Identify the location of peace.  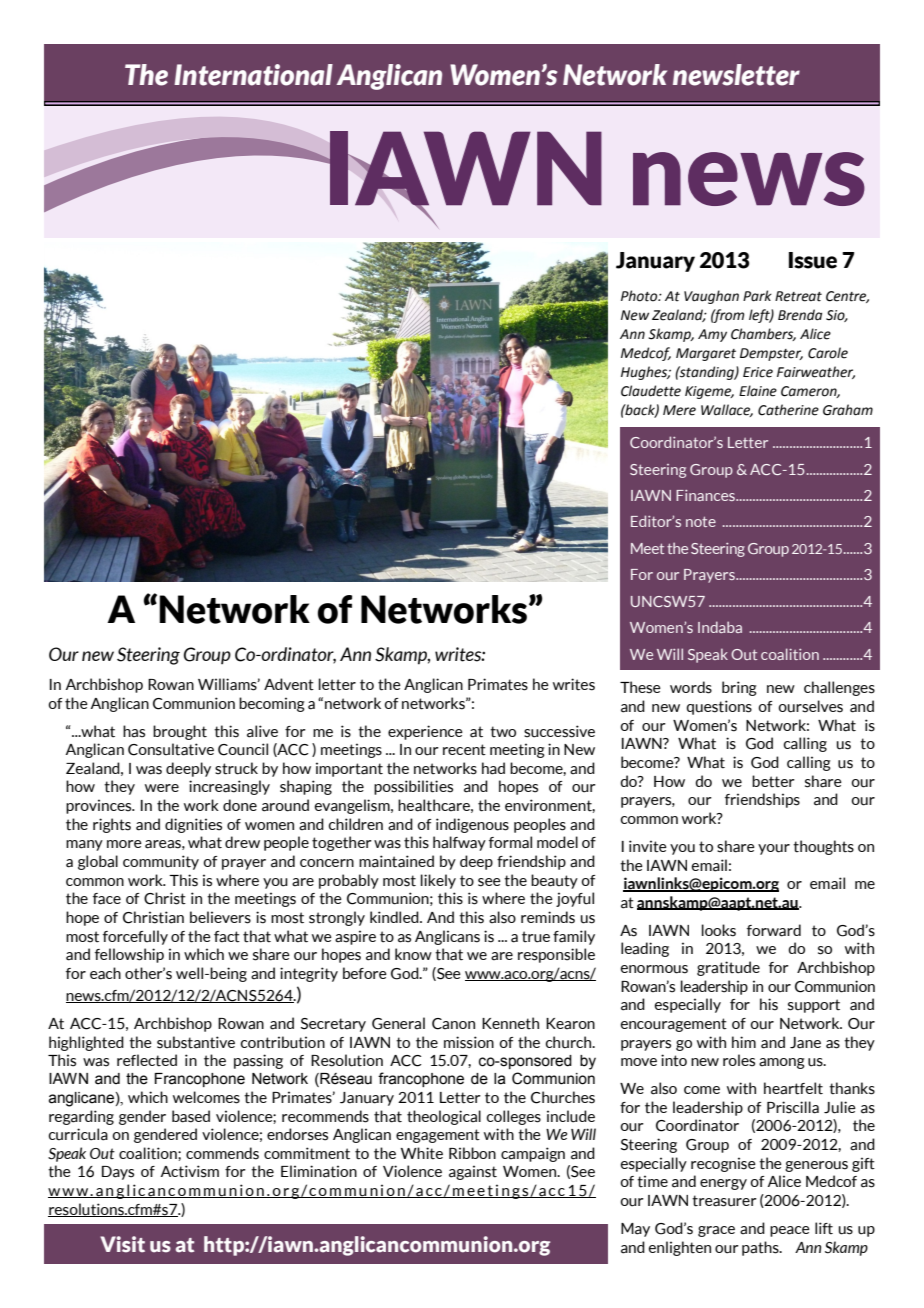
(790, 1231).
